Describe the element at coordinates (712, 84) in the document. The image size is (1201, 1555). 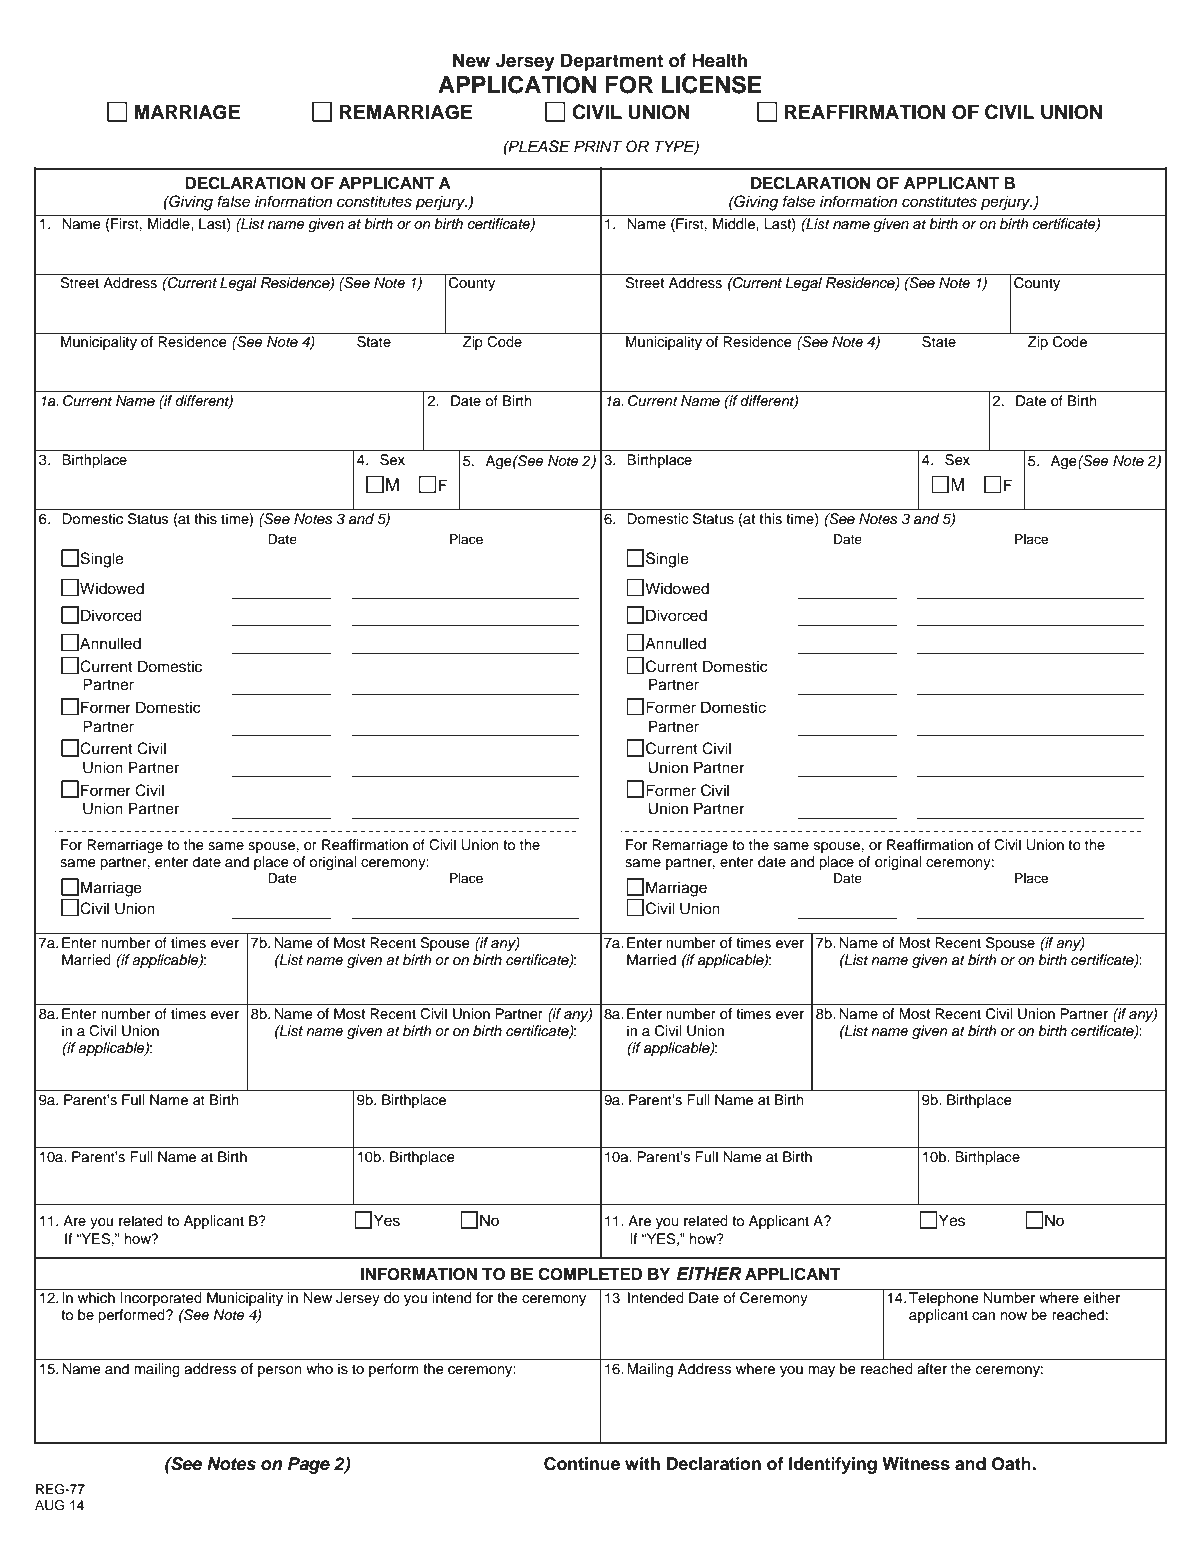
I see `LICENSE` at that location.
